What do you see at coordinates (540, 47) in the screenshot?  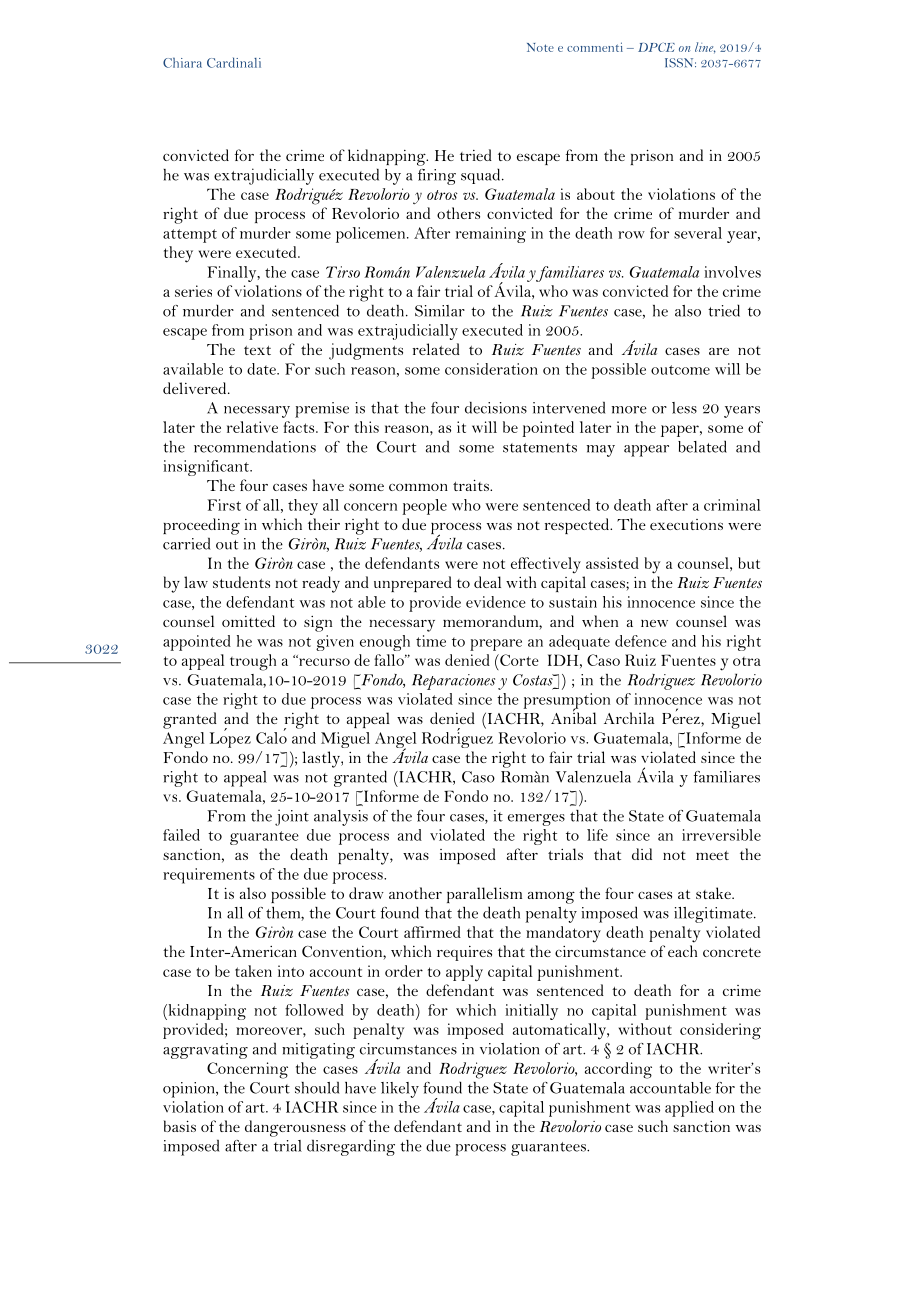 I see `Note` at bounding box center [540, 47].
